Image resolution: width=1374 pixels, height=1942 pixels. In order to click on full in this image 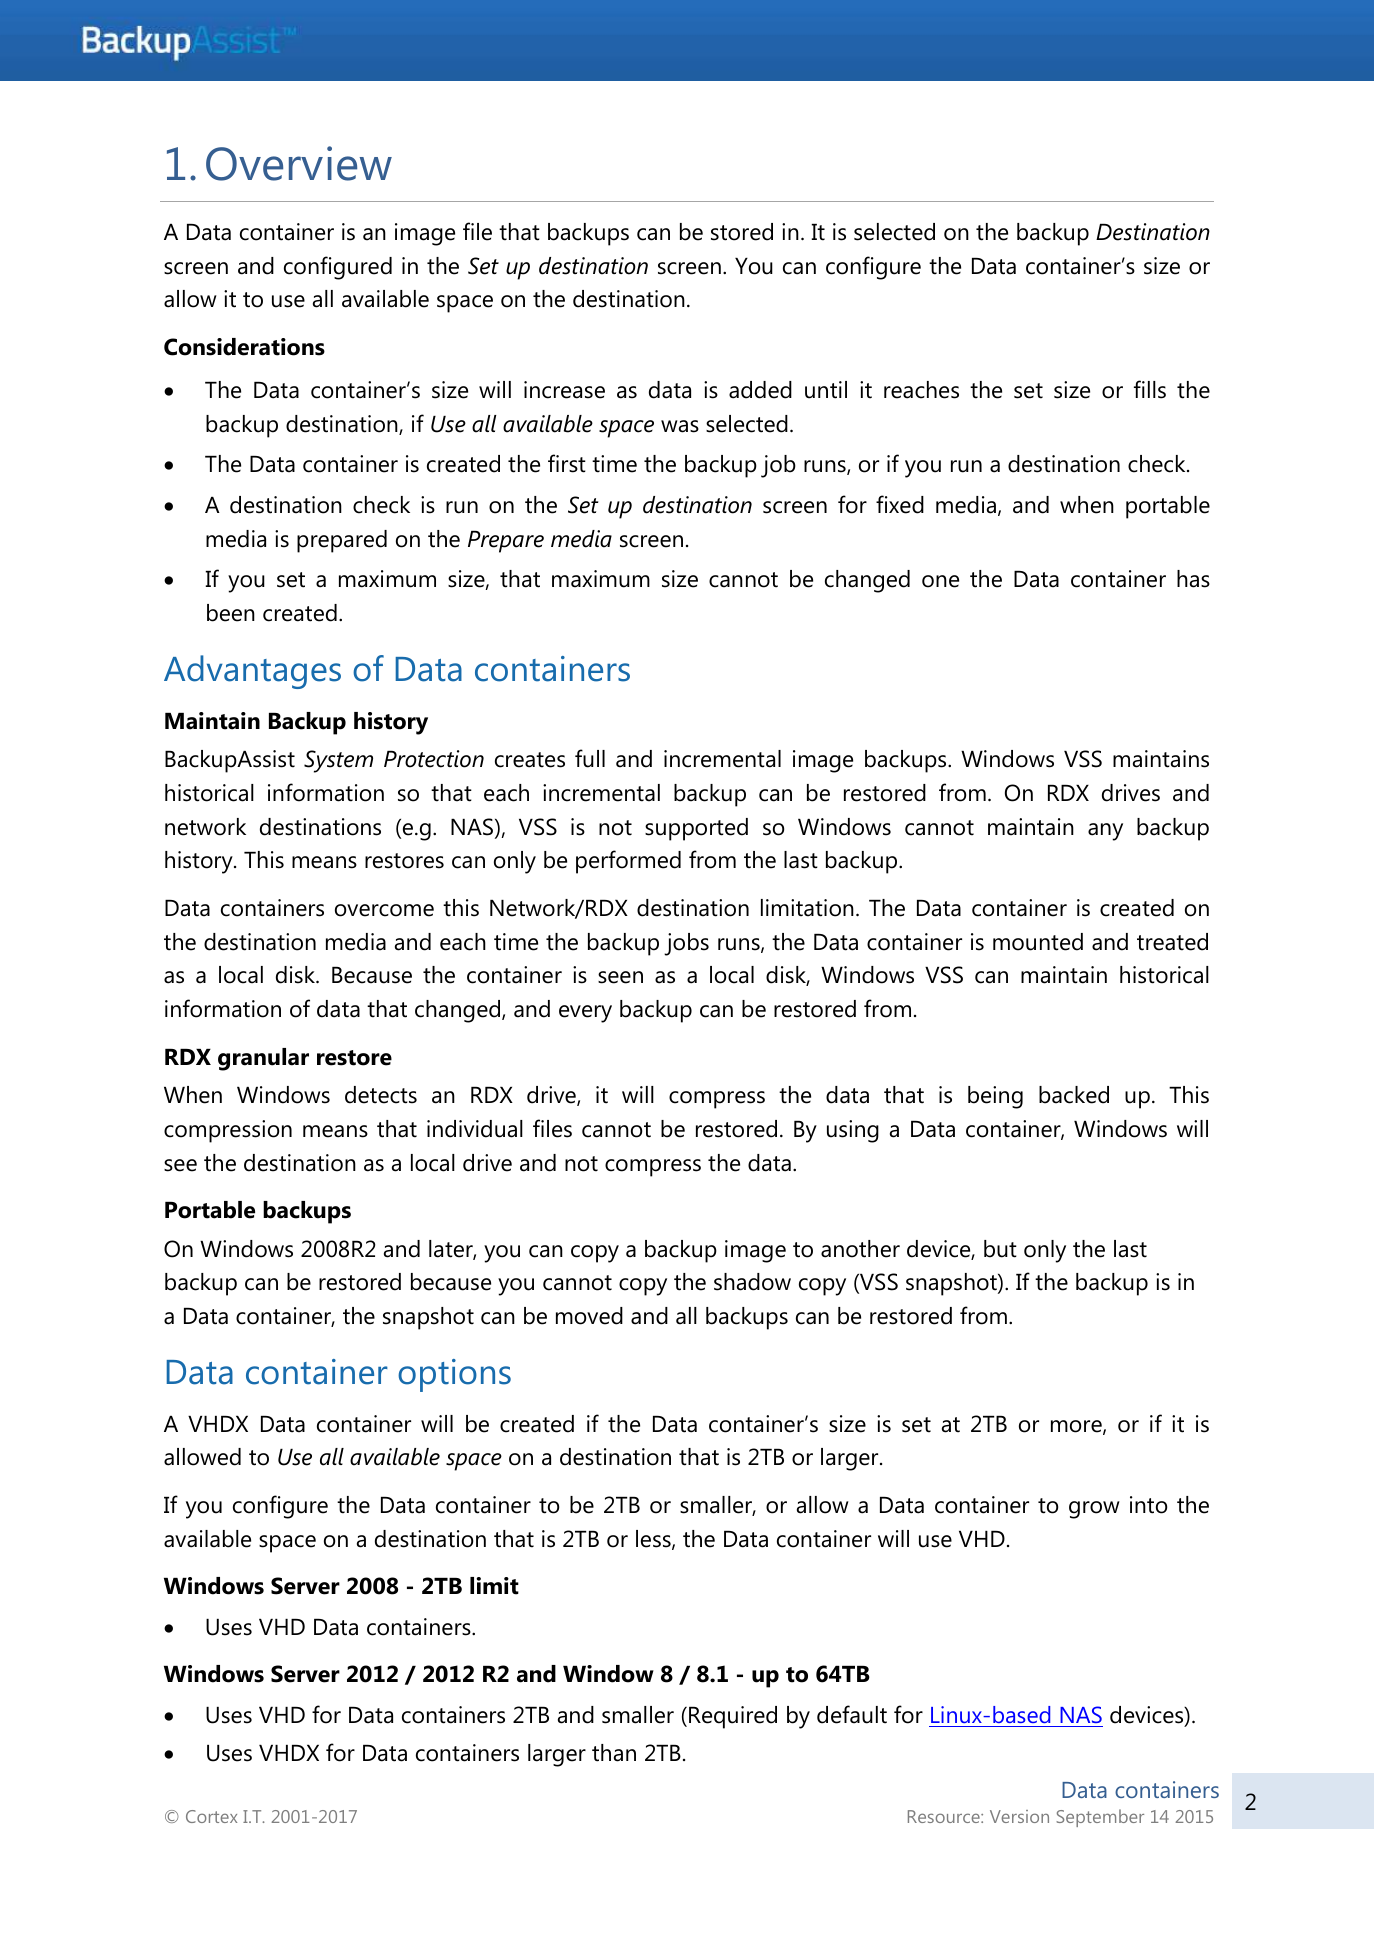, I will do `click(590, 758)`.
